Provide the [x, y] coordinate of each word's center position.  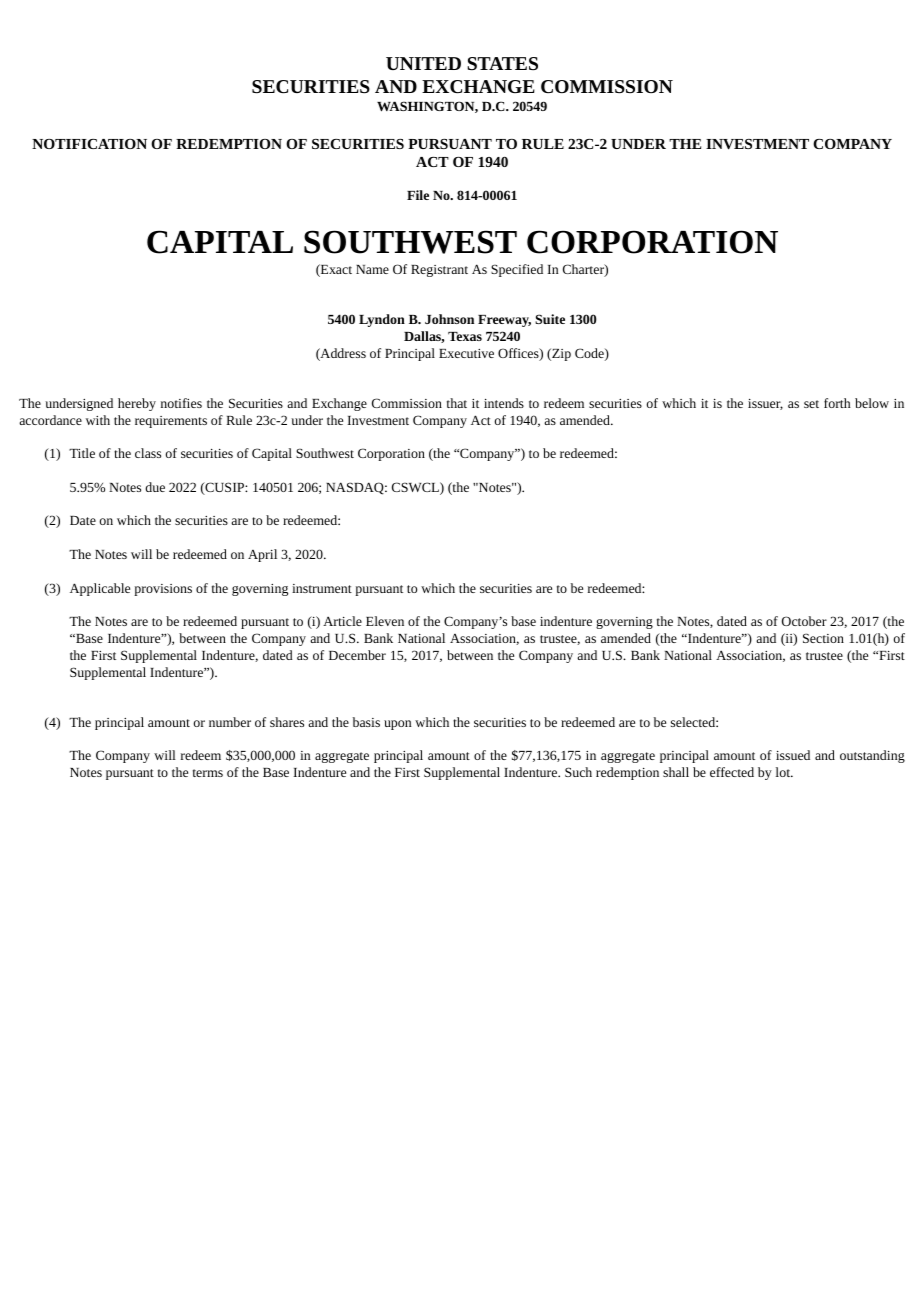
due [155, 487]
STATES [502, 63]
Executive [466, 353]
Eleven [385, 621]
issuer [765, 404]
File [418, 195]
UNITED [423, 63]
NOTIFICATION [89, 144]
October [804, 621]
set [811, 404]
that [457, 403]
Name [372, 269]
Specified [517, 270]
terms [208, 773]
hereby [137, 404]
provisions [163, 590]
